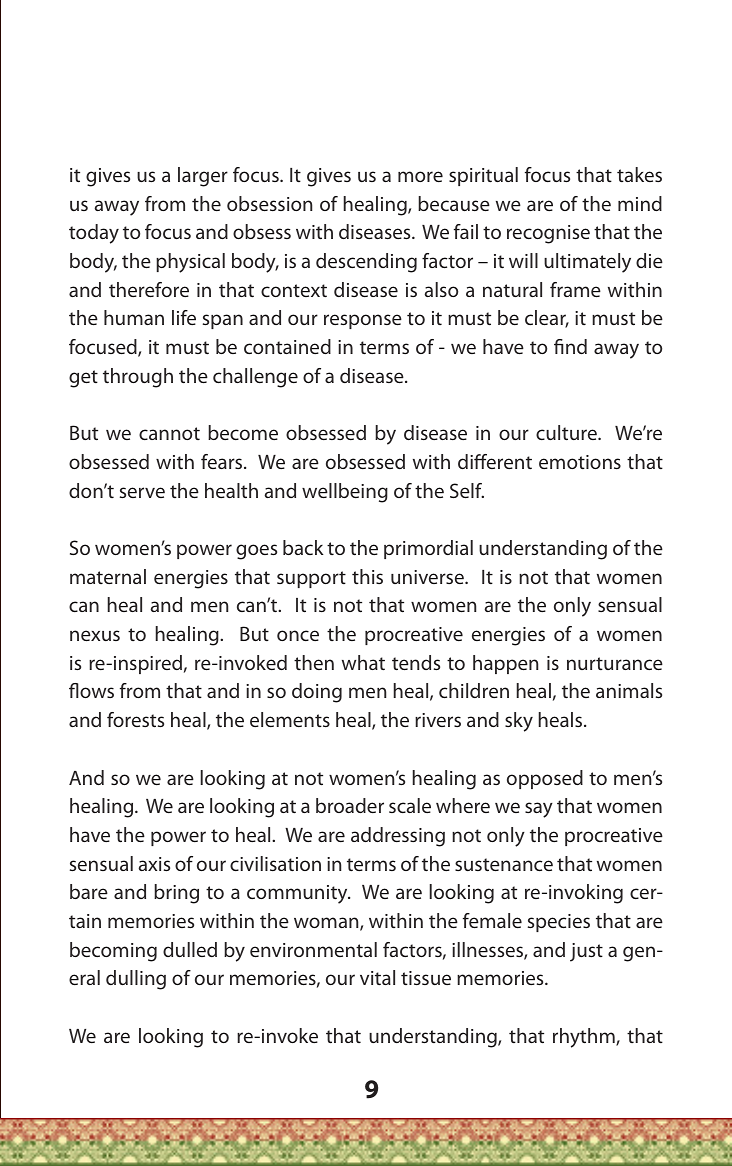 The height and width of the document is (1166, 732). Describe the element at coordinates (203, 177) in the document. I see `larger` at that location.
